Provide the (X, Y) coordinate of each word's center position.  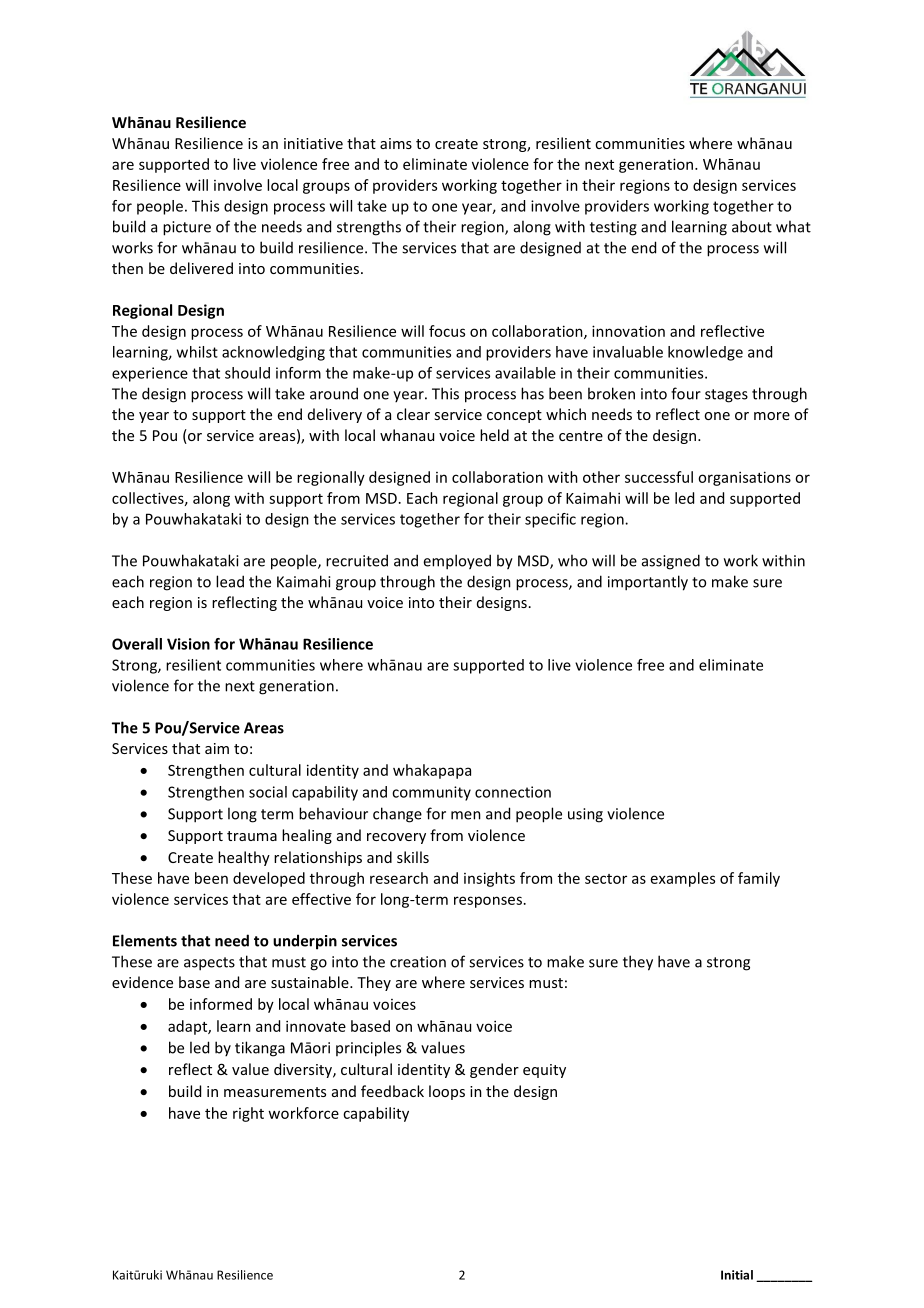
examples (683, 879)
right (248, 1114)
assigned (671, 562)
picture (187, 228)
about (752, 226)
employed (457, 562)
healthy (244, 858)
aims (396, 143)
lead (230, 581)
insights (489, 879)
